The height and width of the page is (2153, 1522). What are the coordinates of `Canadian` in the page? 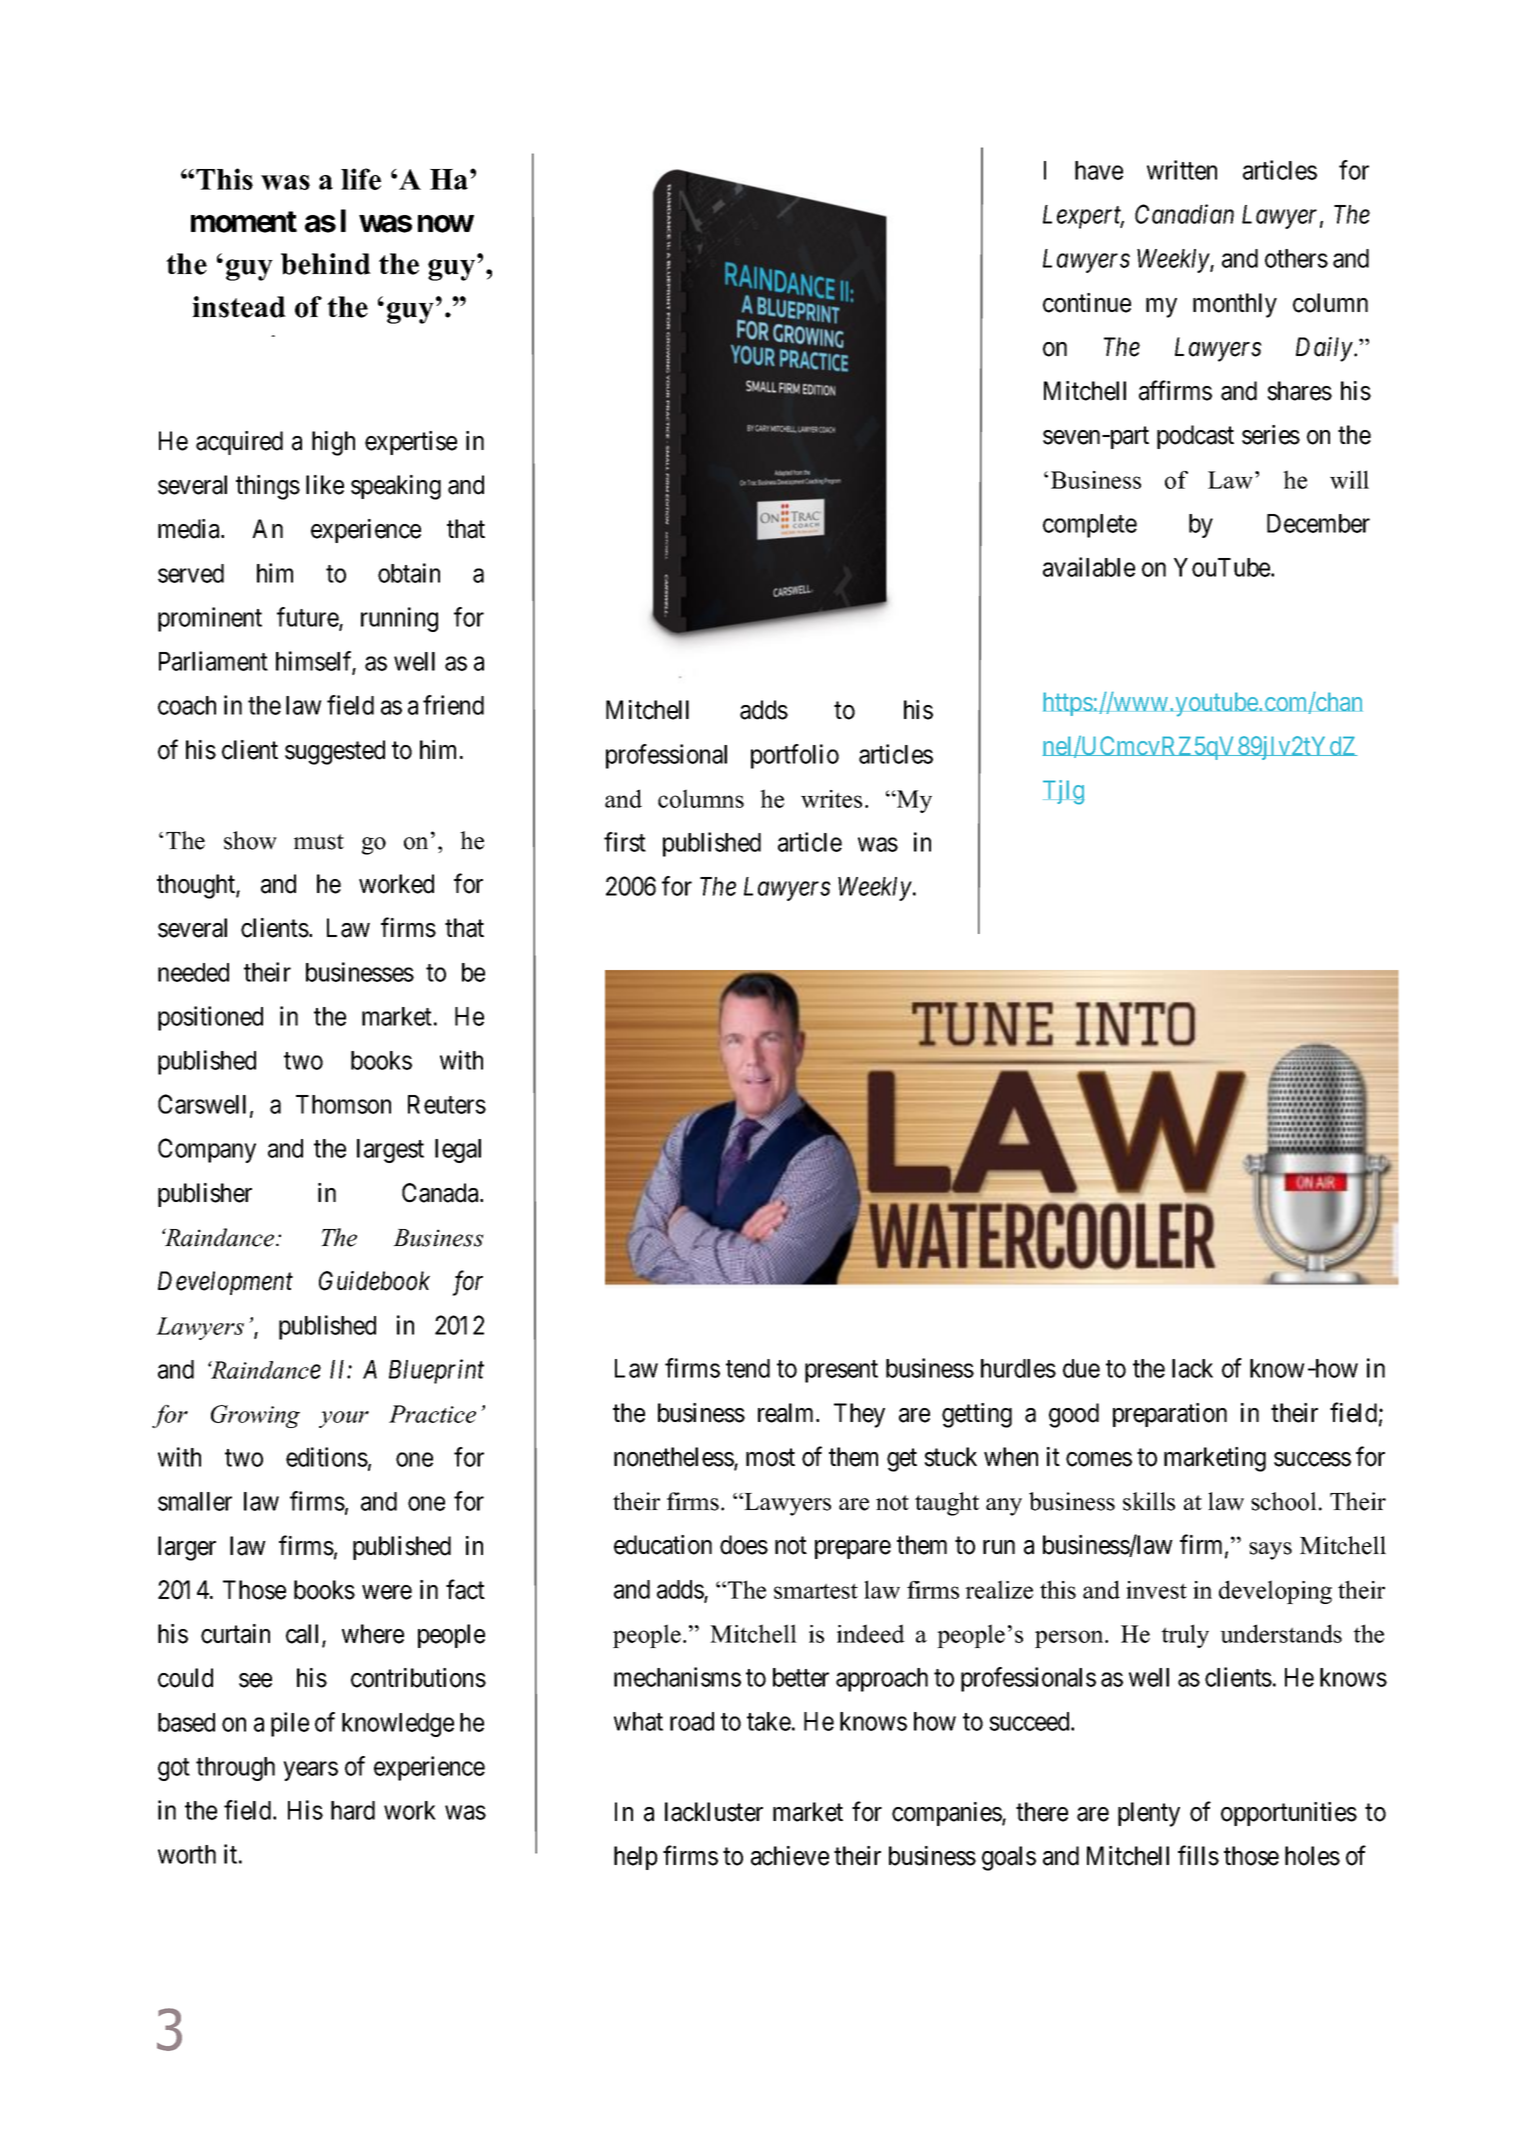 It's located at (1184, 214).
